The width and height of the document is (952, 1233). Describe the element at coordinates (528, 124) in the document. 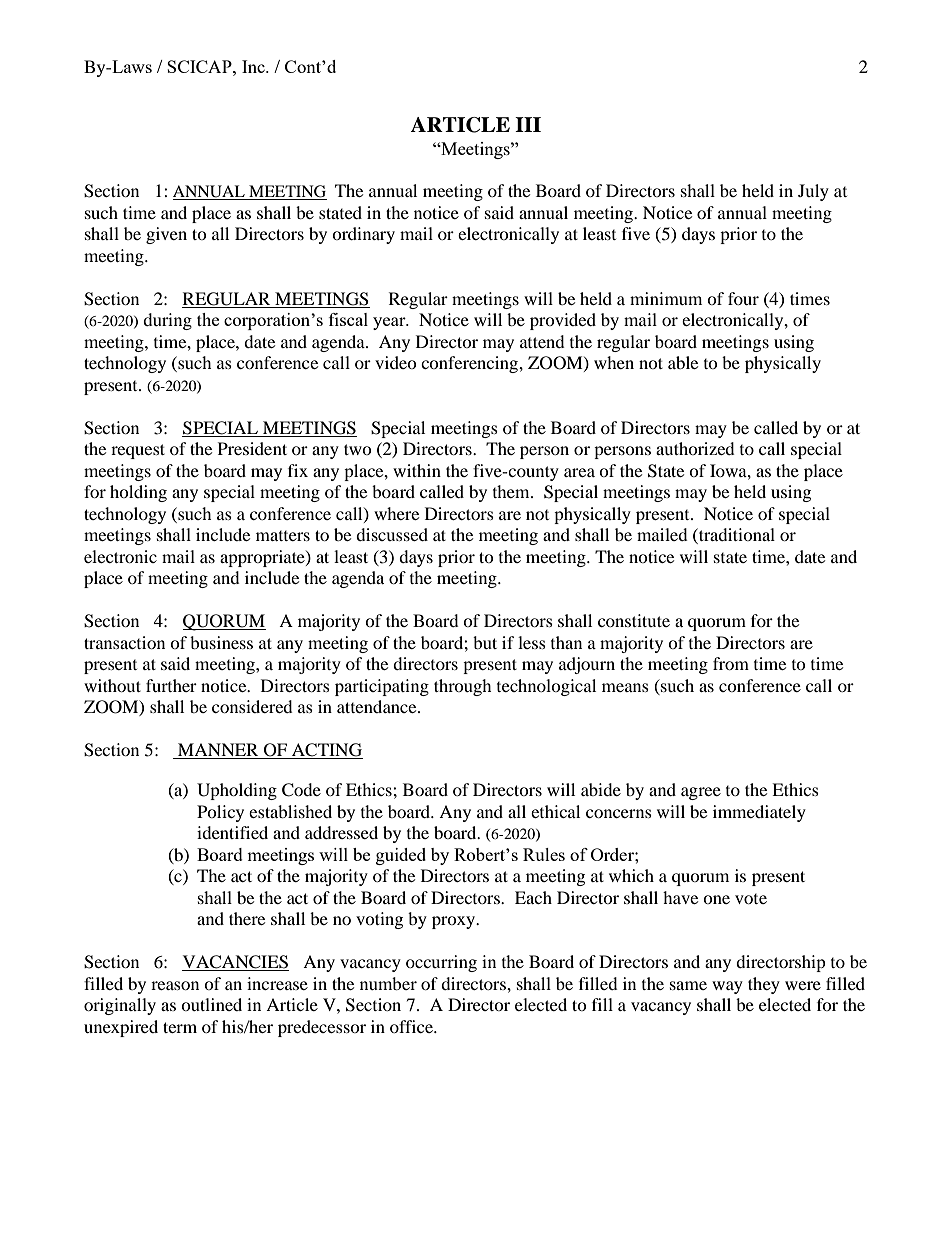

I see `III` at that location.
